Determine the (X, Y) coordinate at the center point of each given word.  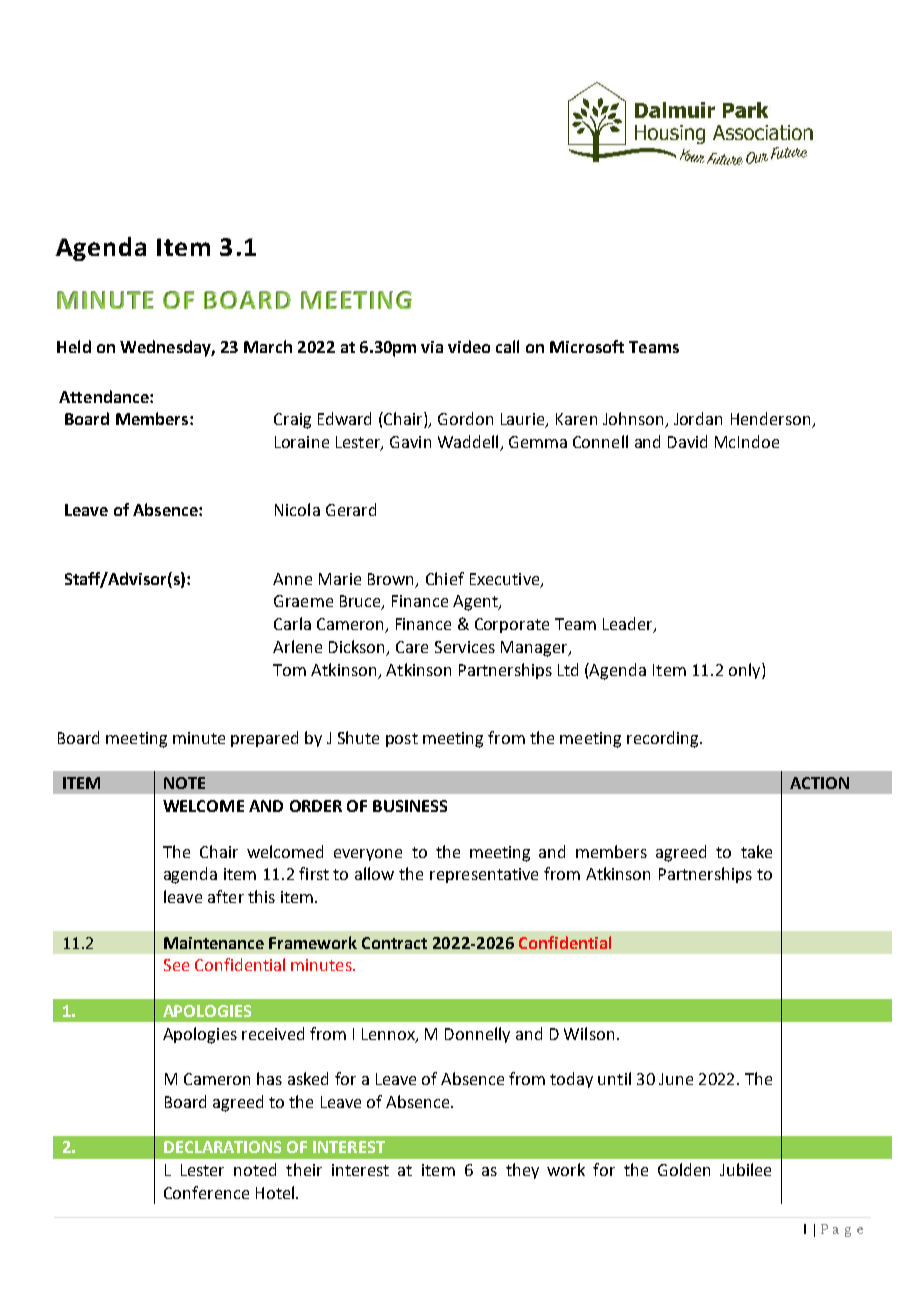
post (402, 740)
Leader (629, 625)
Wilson (589, 1033)
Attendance (105, 396)
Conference (206, 1192)
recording (664, 739)
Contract (394, 943)
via (432, 347)
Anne (292, 579)
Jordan (698, 418)
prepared (264, 739)
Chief (445, 578)
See (176, 965)
